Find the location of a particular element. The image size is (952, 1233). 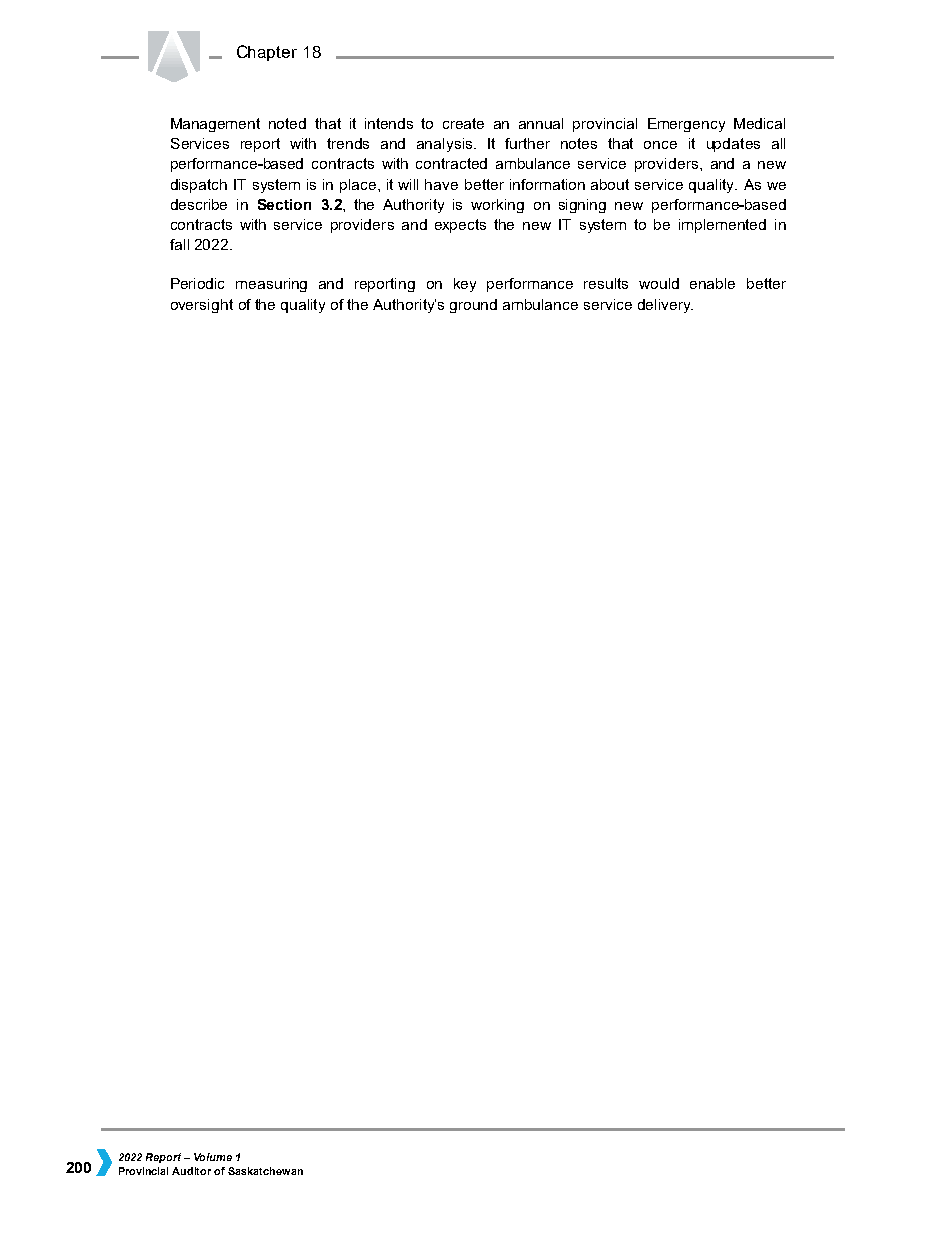

create is located at coordinates (463, 123).
